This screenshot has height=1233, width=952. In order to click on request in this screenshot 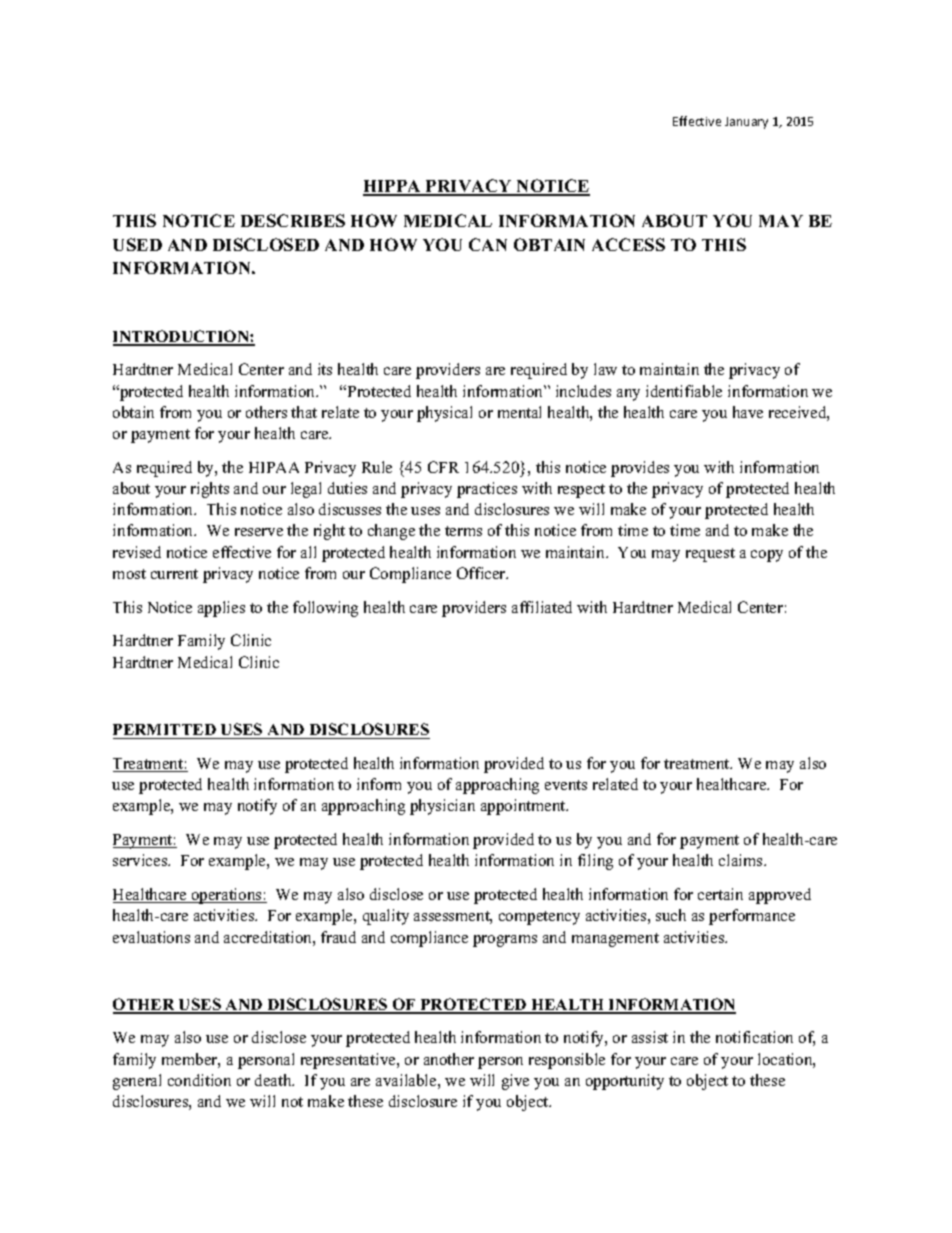, I will do `click(710, 555)`.
